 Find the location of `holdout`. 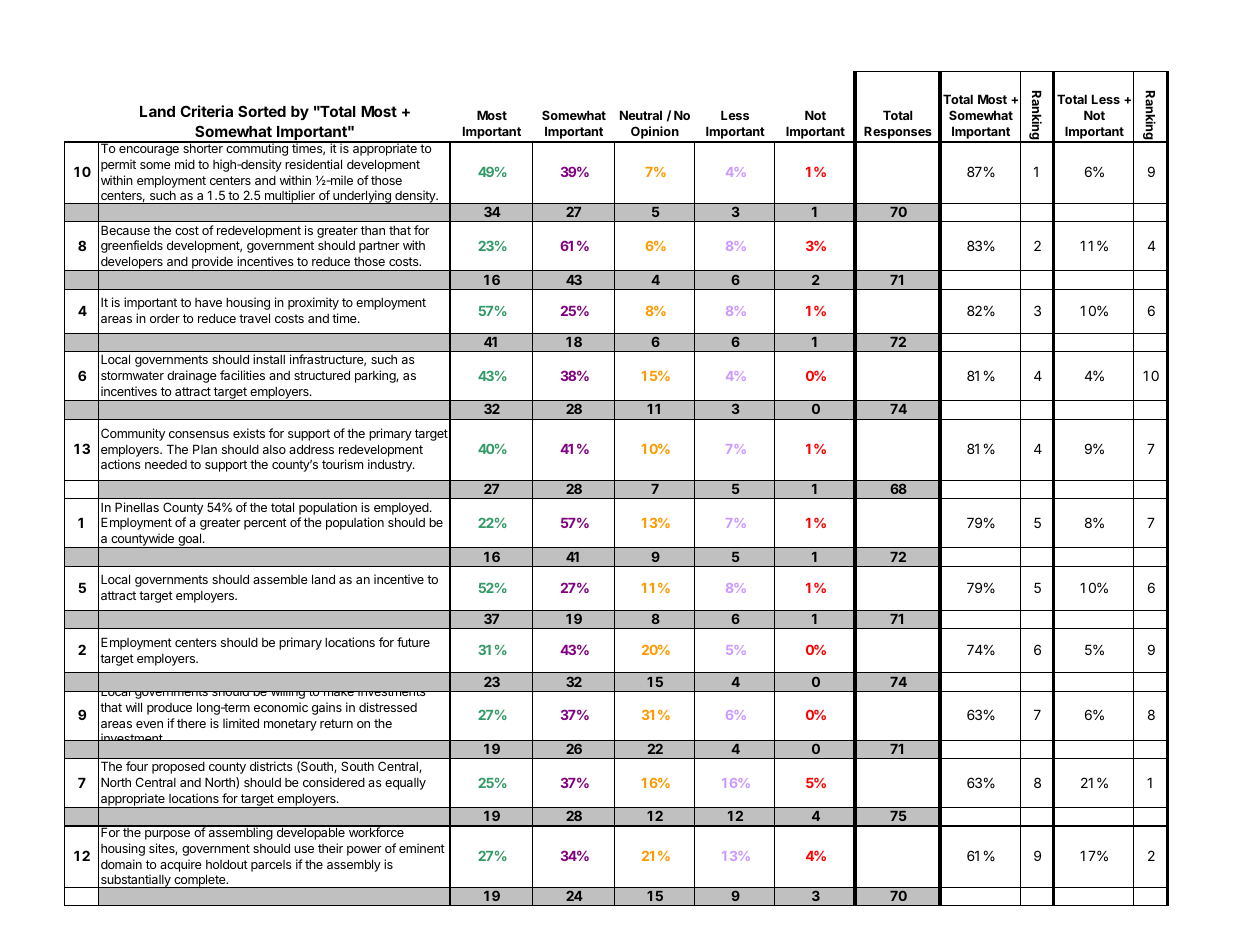

holdout is located at coordinates (227, 864).
